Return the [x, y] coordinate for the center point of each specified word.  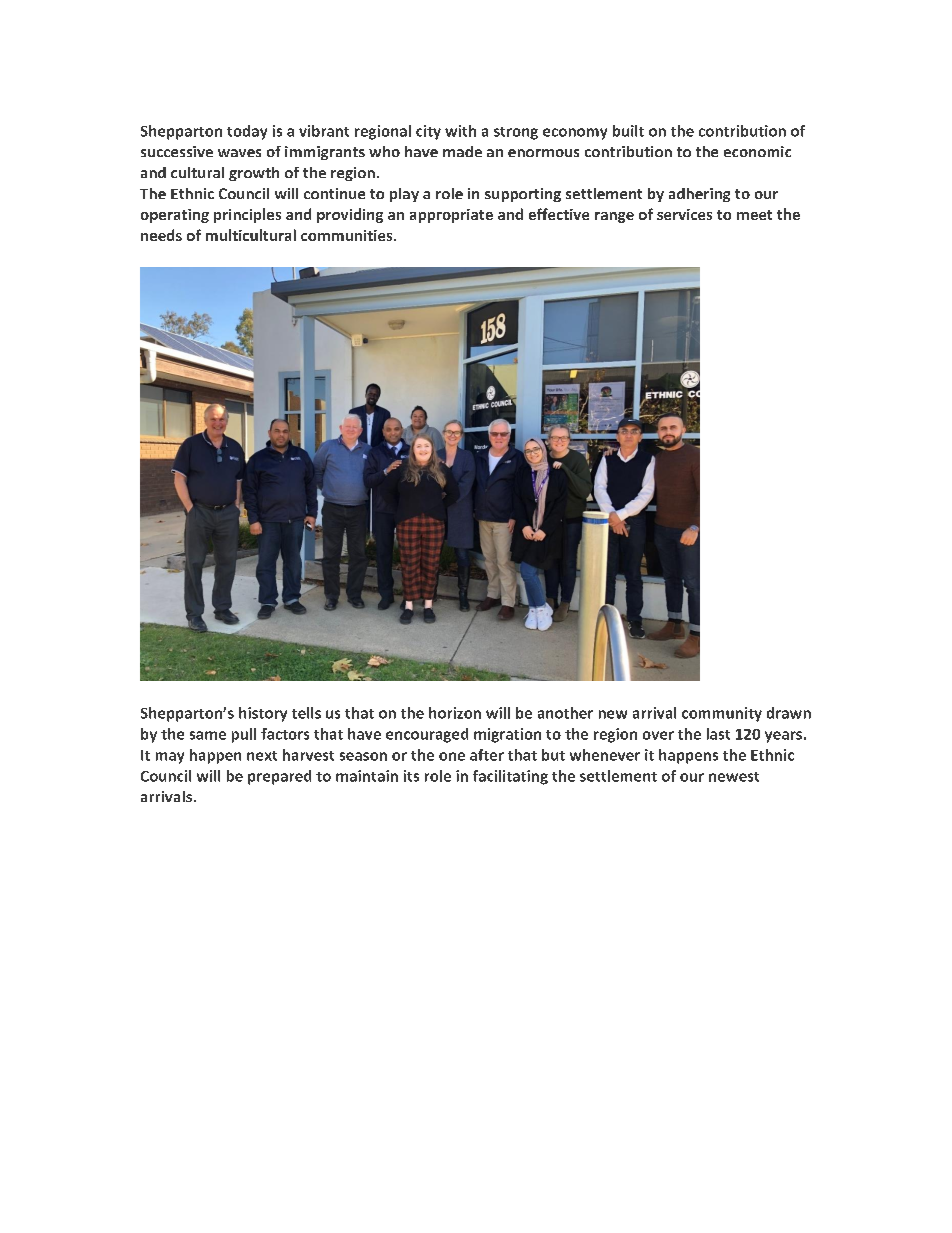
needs [161, 235]
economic [757, 151]
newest [734, 777]
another [565, 713]
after [487, 755]
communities [348, 235]
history [263, 714]
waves [239, 153]
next [262, 756]
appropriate [451, 216]
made [462, 151]
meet [754, 215]
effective [559, 214]
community [722, 714]
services [684, 214]
